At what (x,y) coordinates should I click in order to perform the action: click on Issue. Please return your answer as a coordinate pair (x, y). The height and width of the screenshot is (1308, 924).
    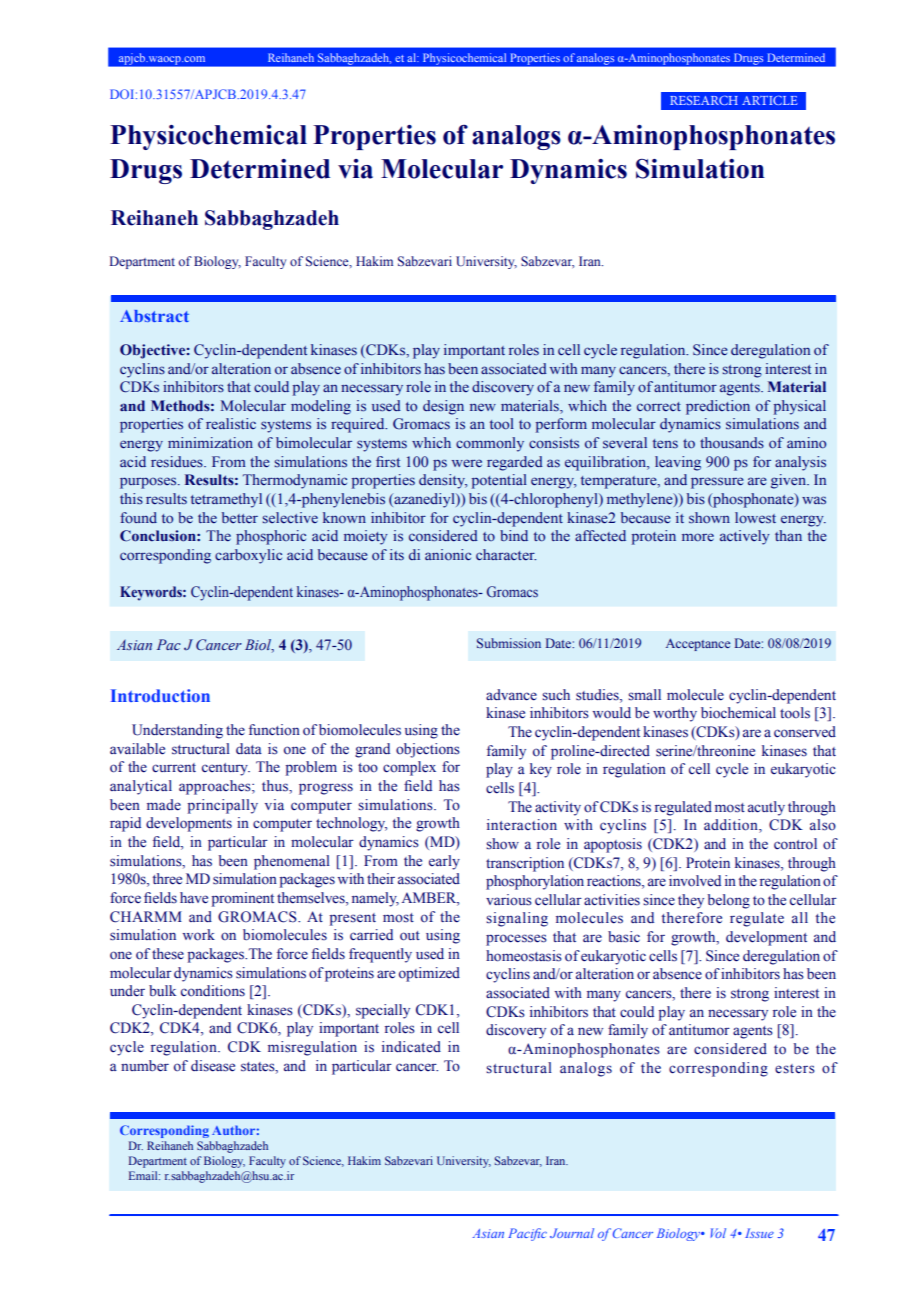
    Looking at the image, I should click on (759, 1233).
